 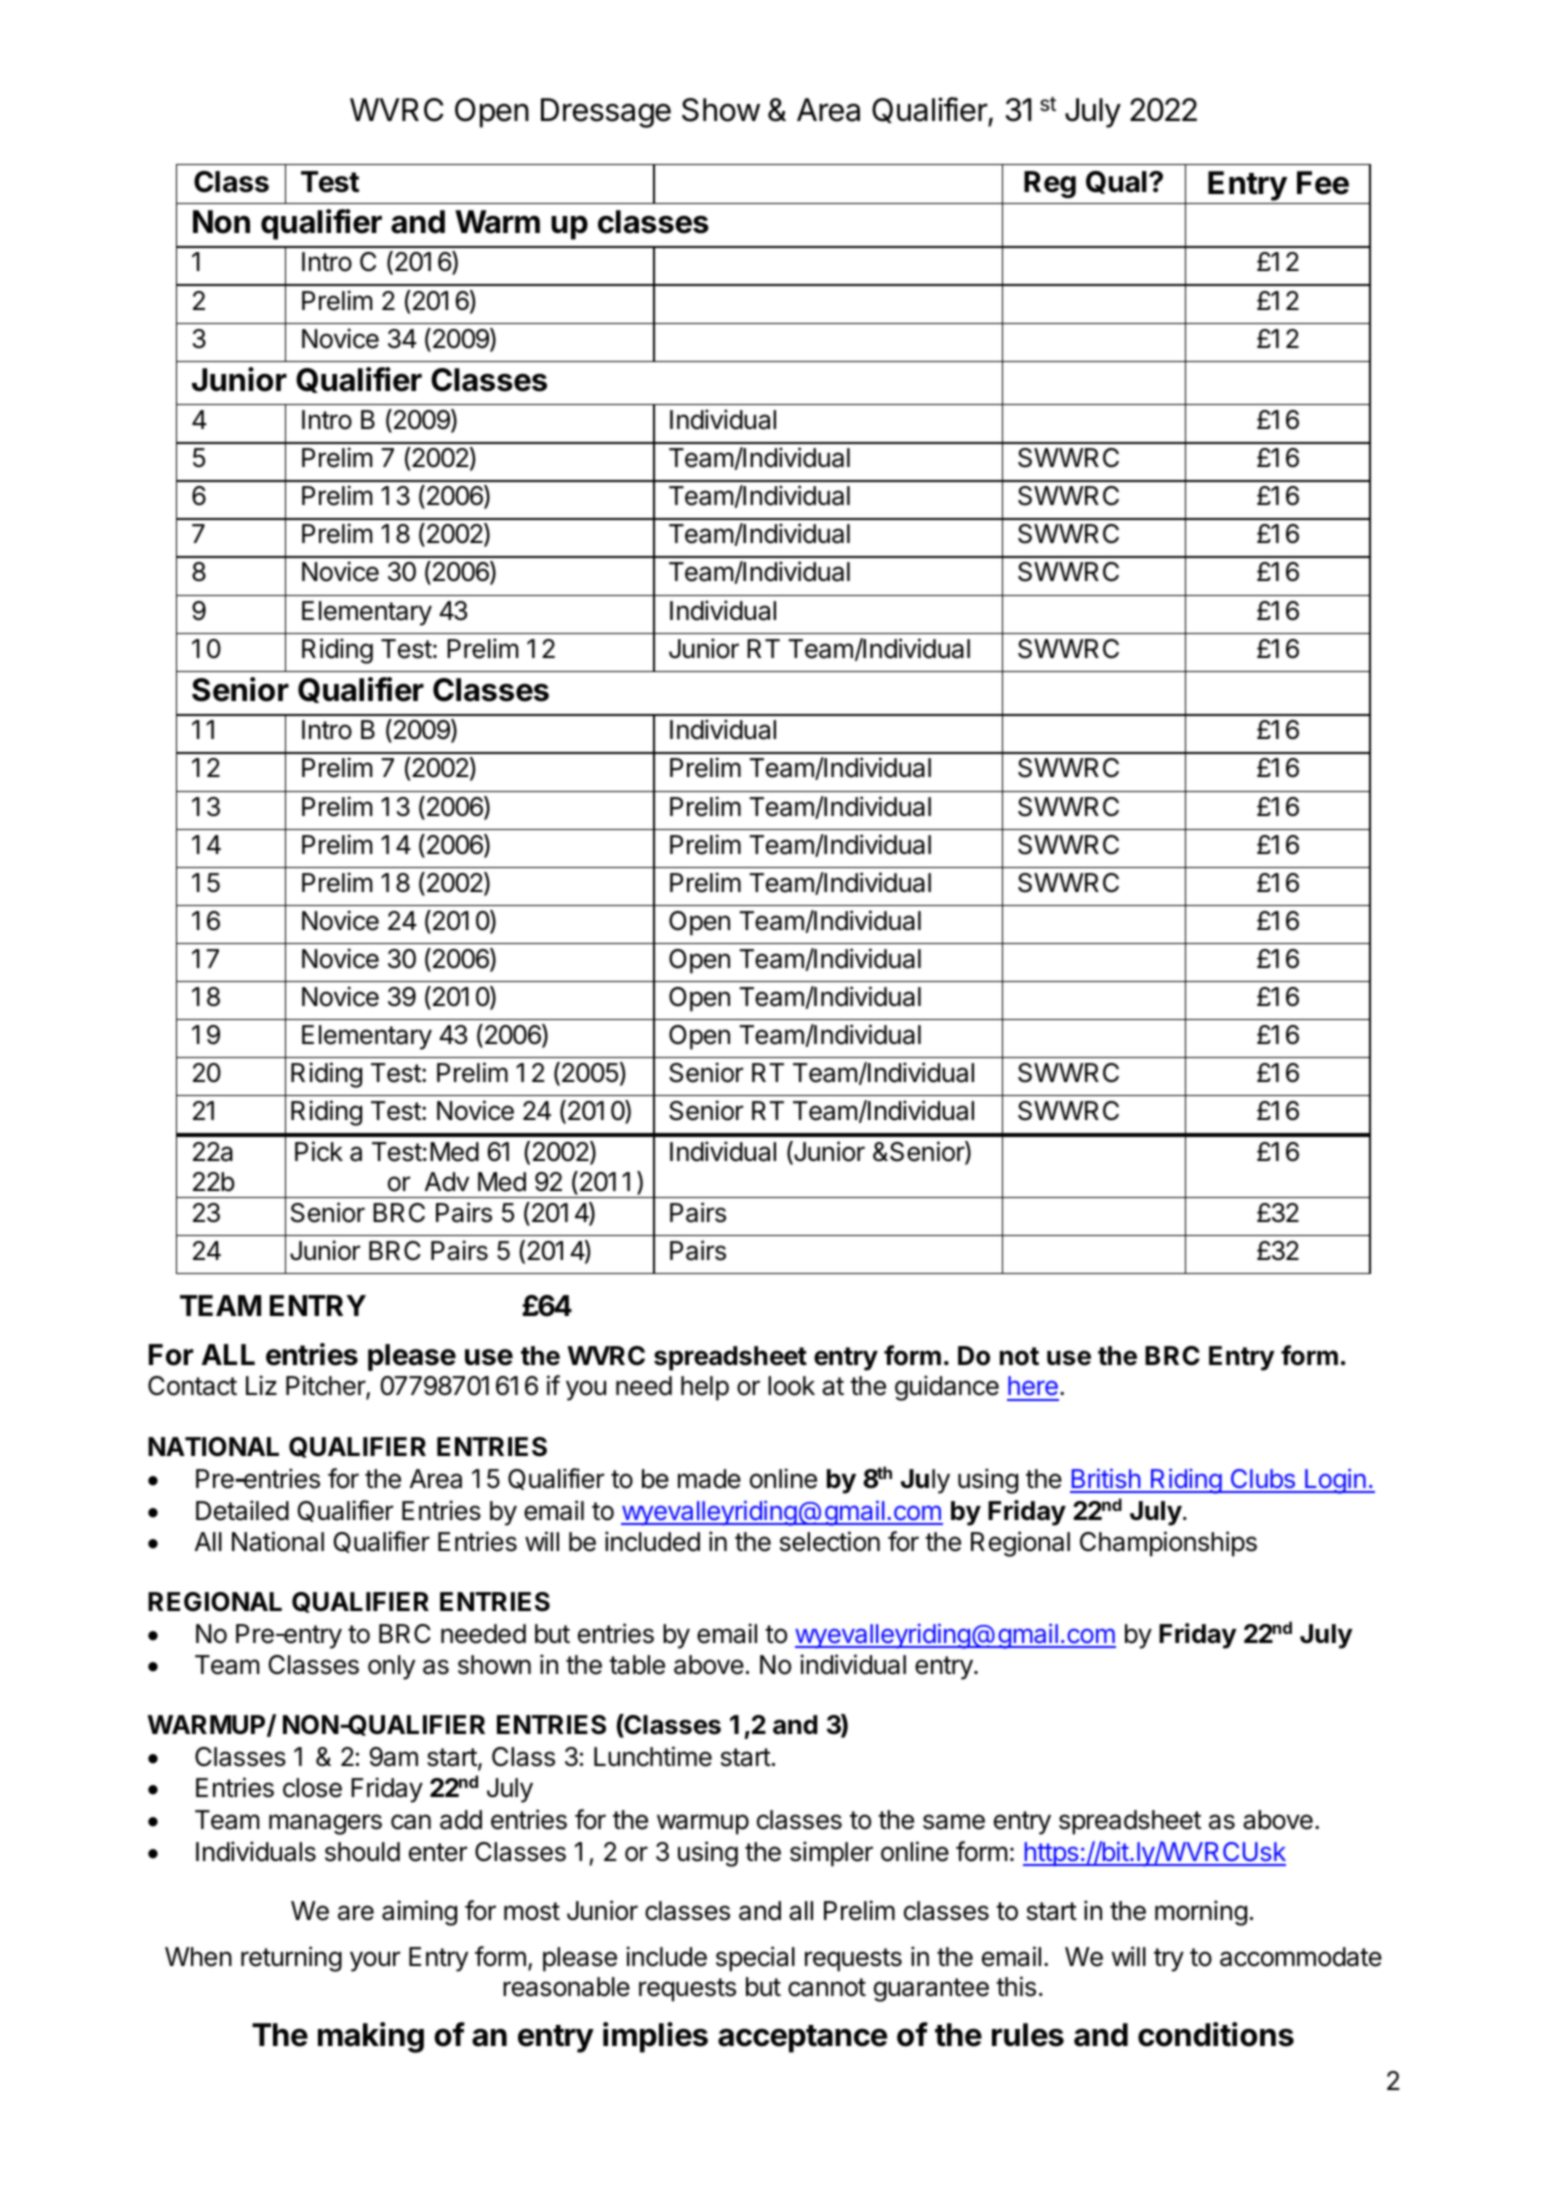 What do you see at coordinates (242, 1510) in the screenshot?
I see `Detailed` at bounding box center [242, 1510].
